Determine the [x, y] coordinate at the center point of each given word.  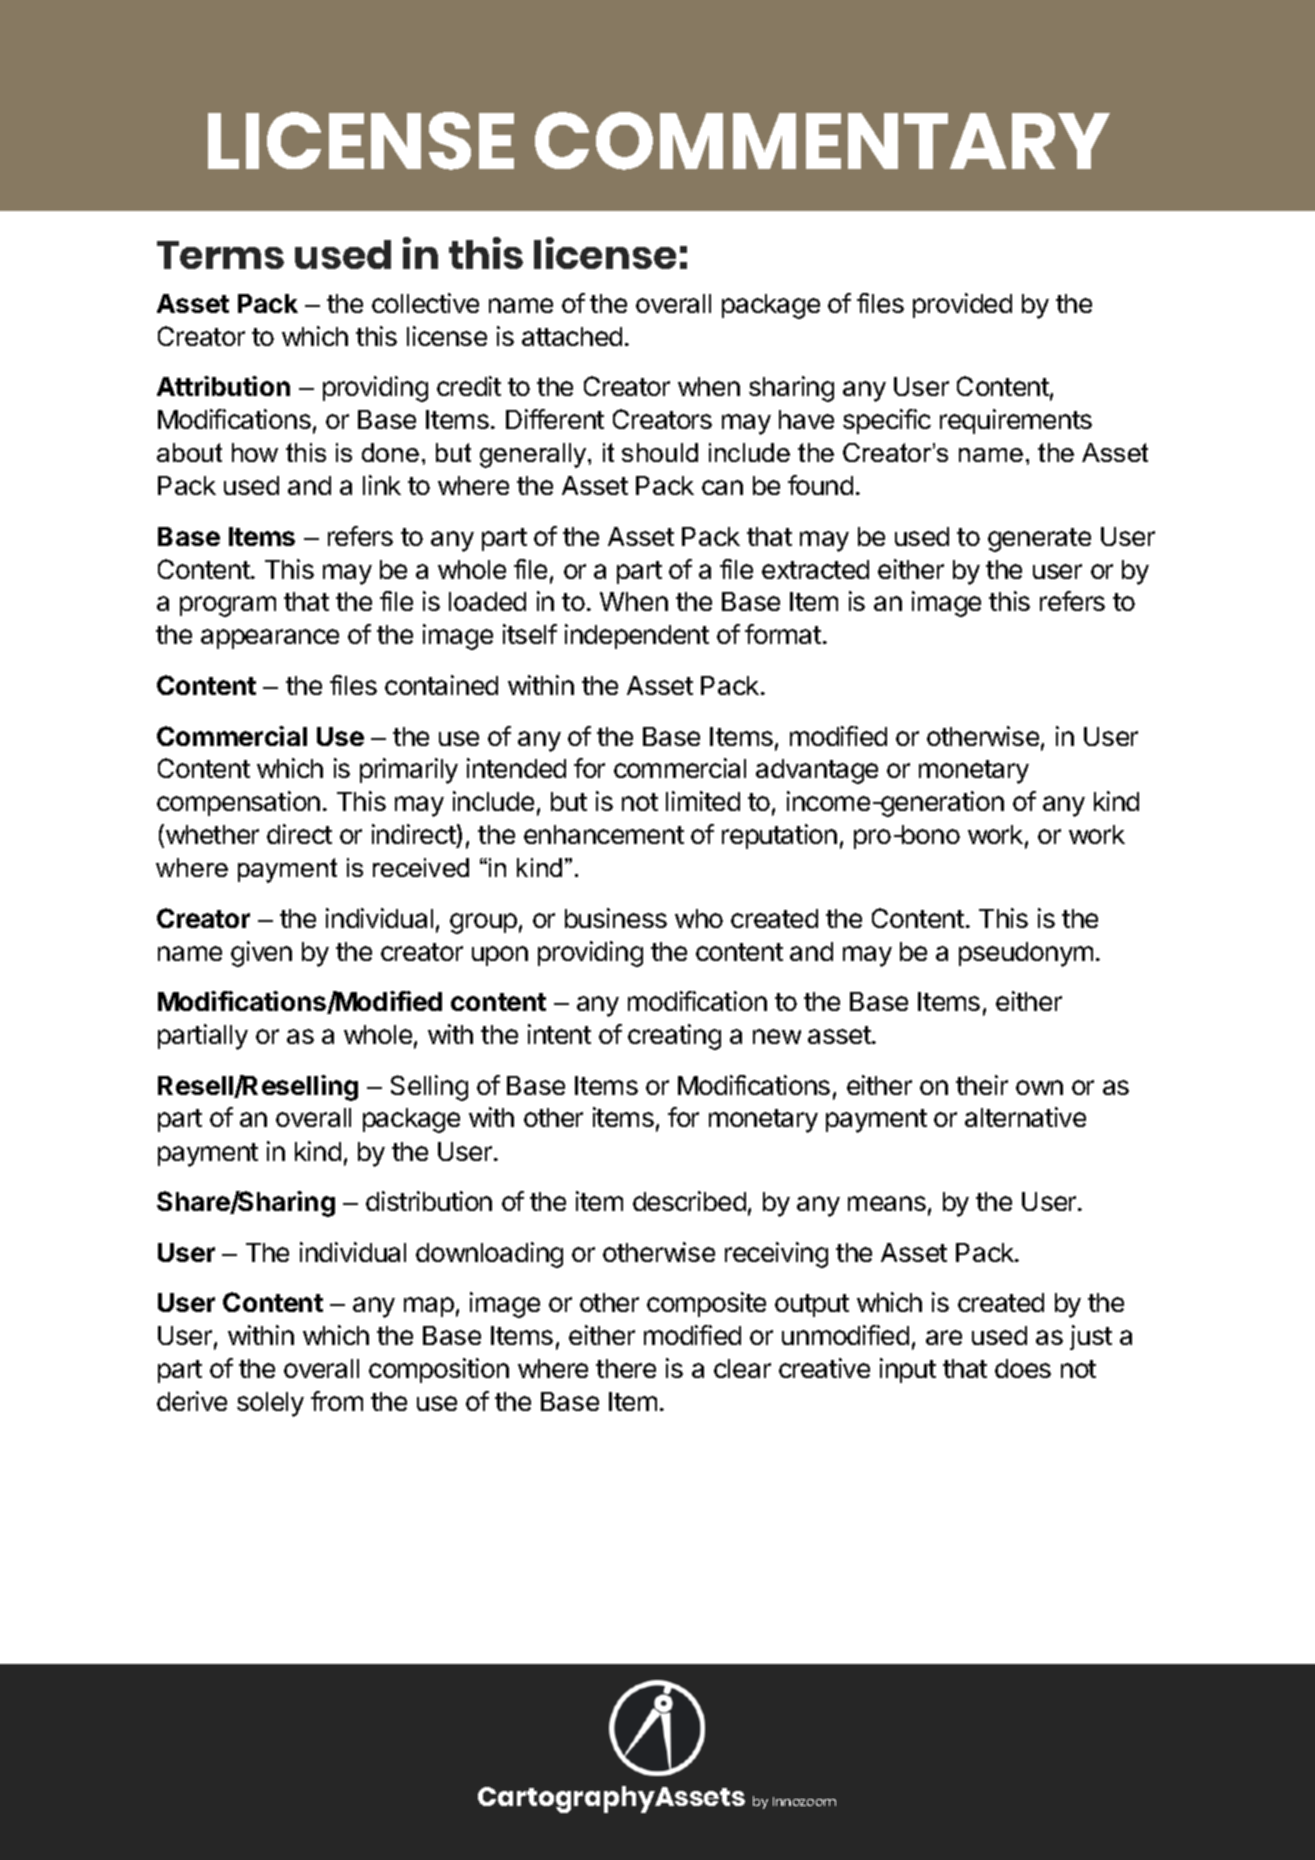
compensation [238, 803]
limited [703, 801]
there [626, 1368]
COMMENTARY [822, 141]
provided [962, 305]
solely [270, 1404]
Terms [220, 255]
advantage [817, 771]
